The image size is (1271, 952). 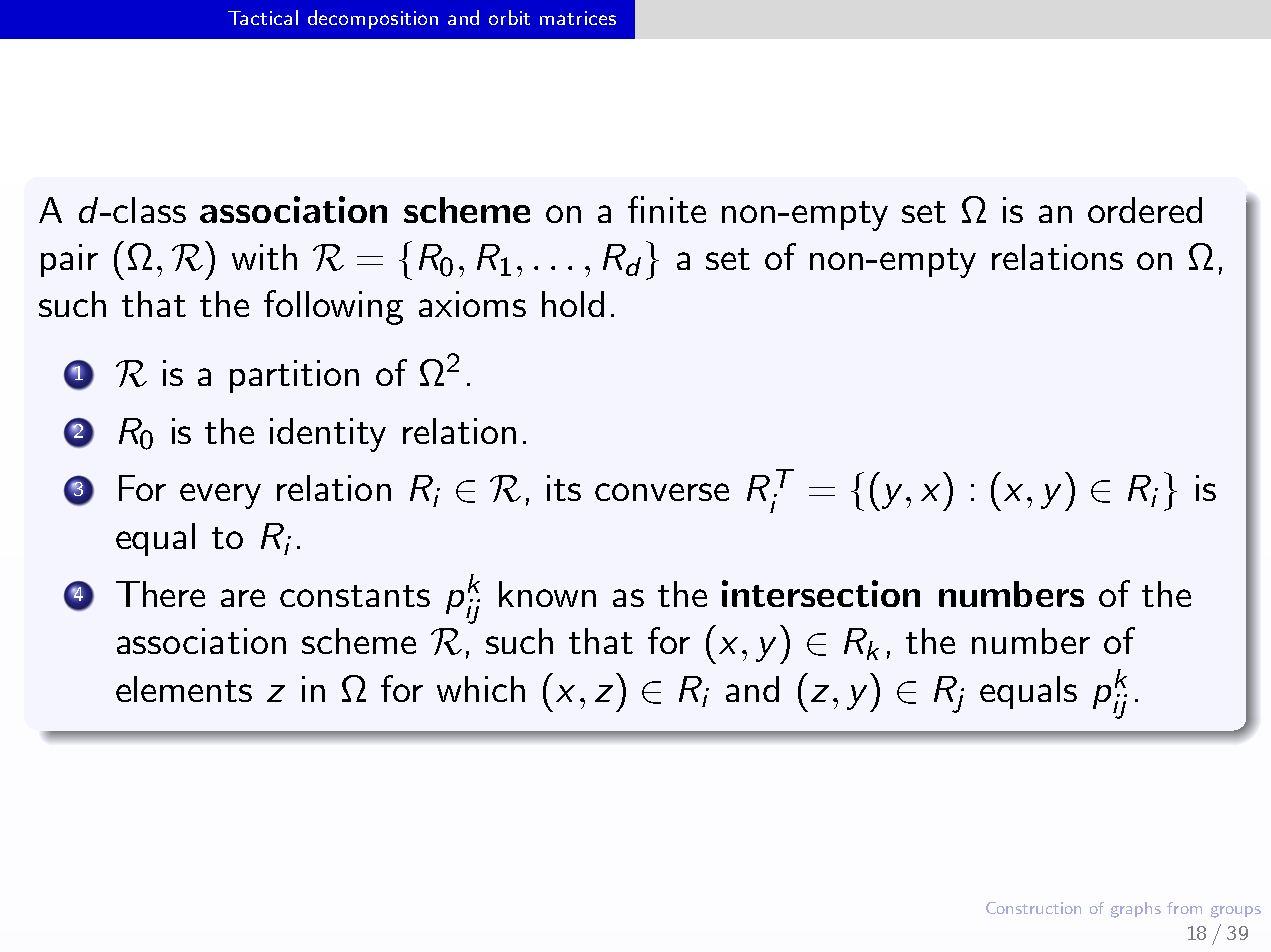 What do you see at coordinates (184, 689) in the screenshot?
I see `elements` at bounding box center [184, 689].
